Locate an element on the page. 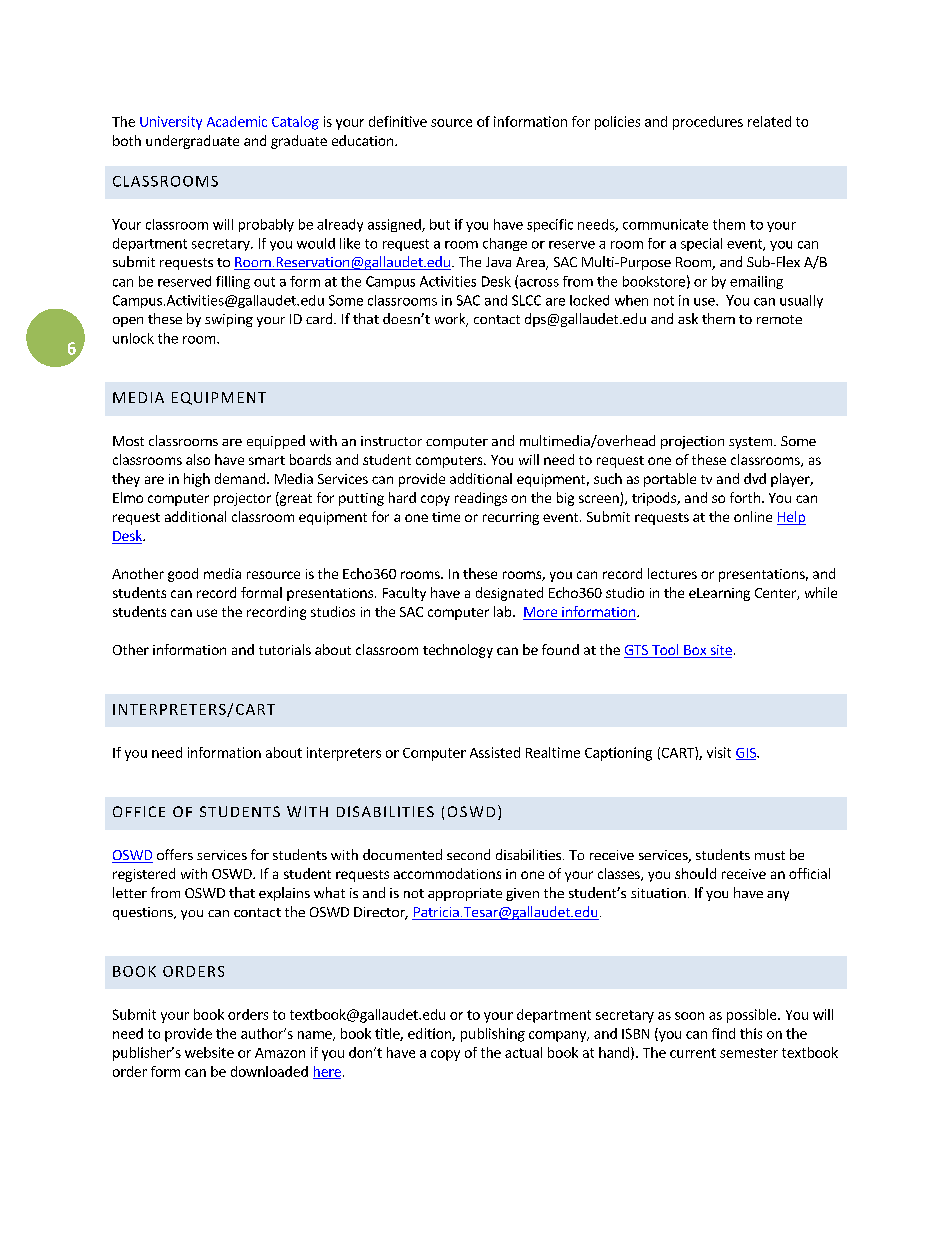 The width and height of the page is (952, 1233). definitive is located at coordinates (398, 121).
